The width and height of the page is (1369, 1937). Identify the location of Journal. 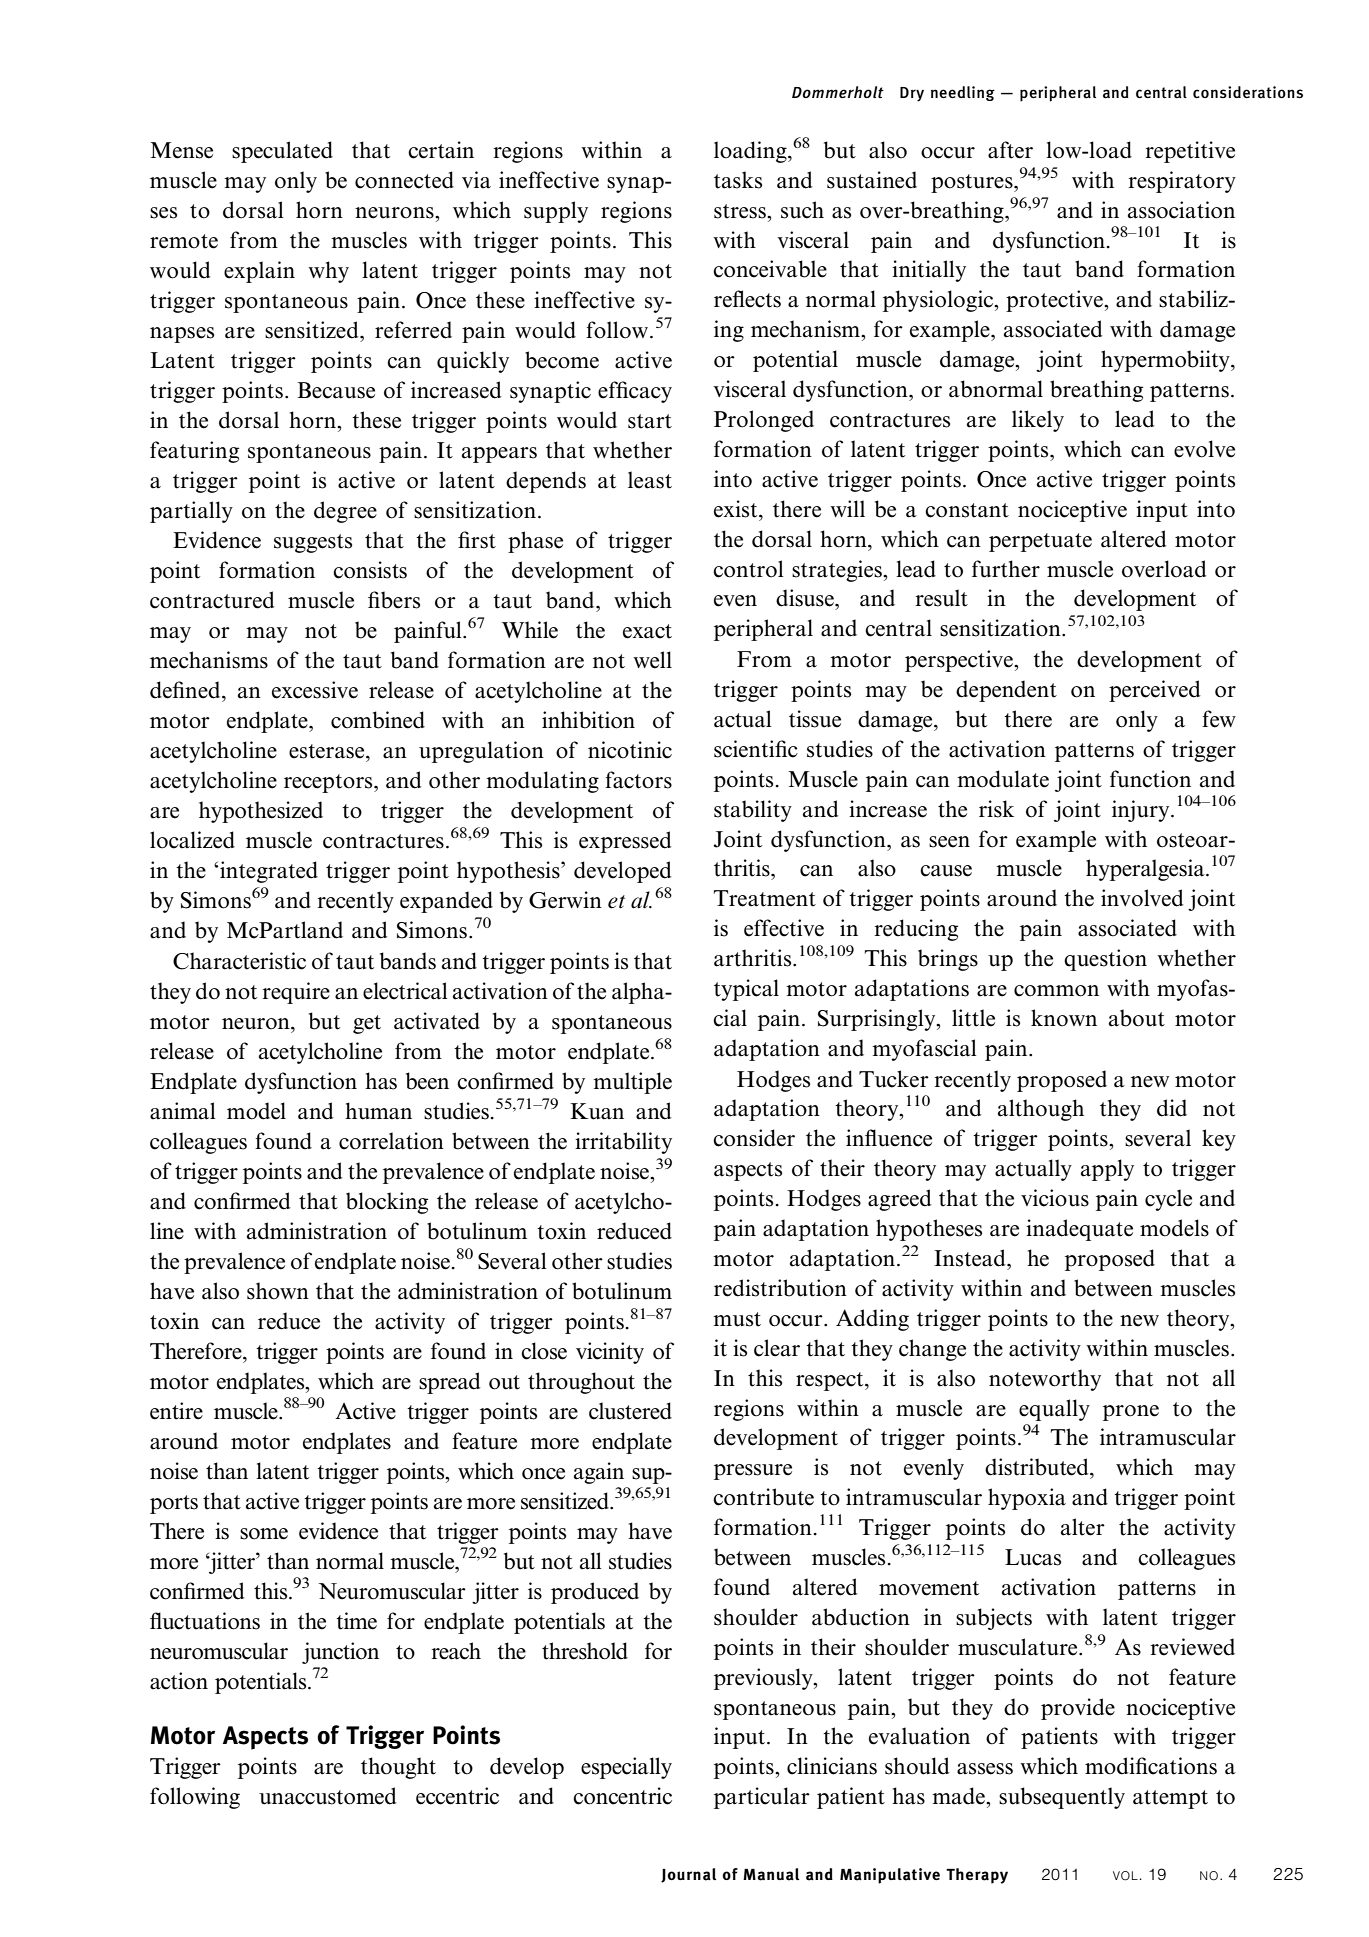
(688, 1875).
